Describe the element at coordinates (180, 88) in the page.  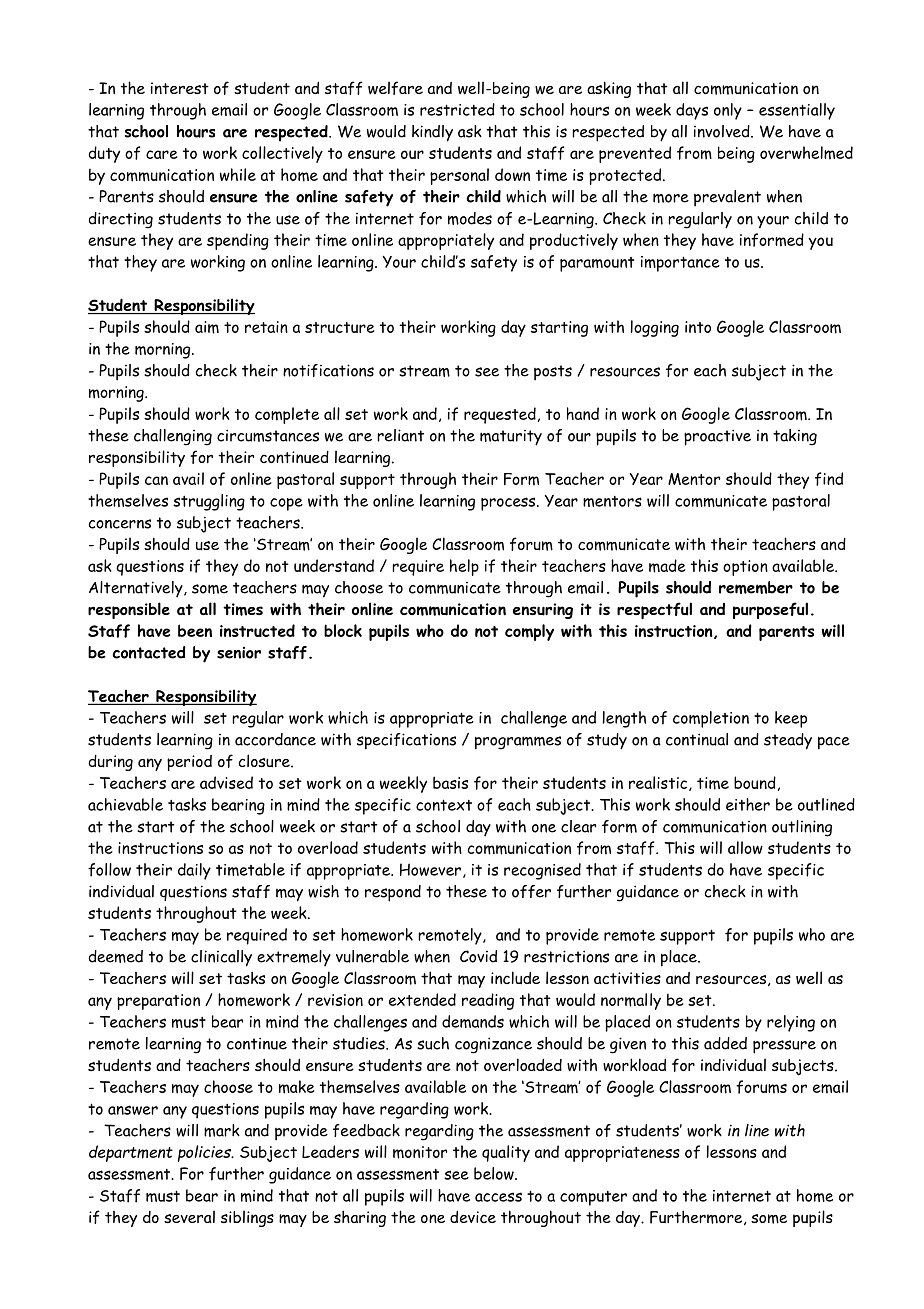
I see `interest` at that location.
